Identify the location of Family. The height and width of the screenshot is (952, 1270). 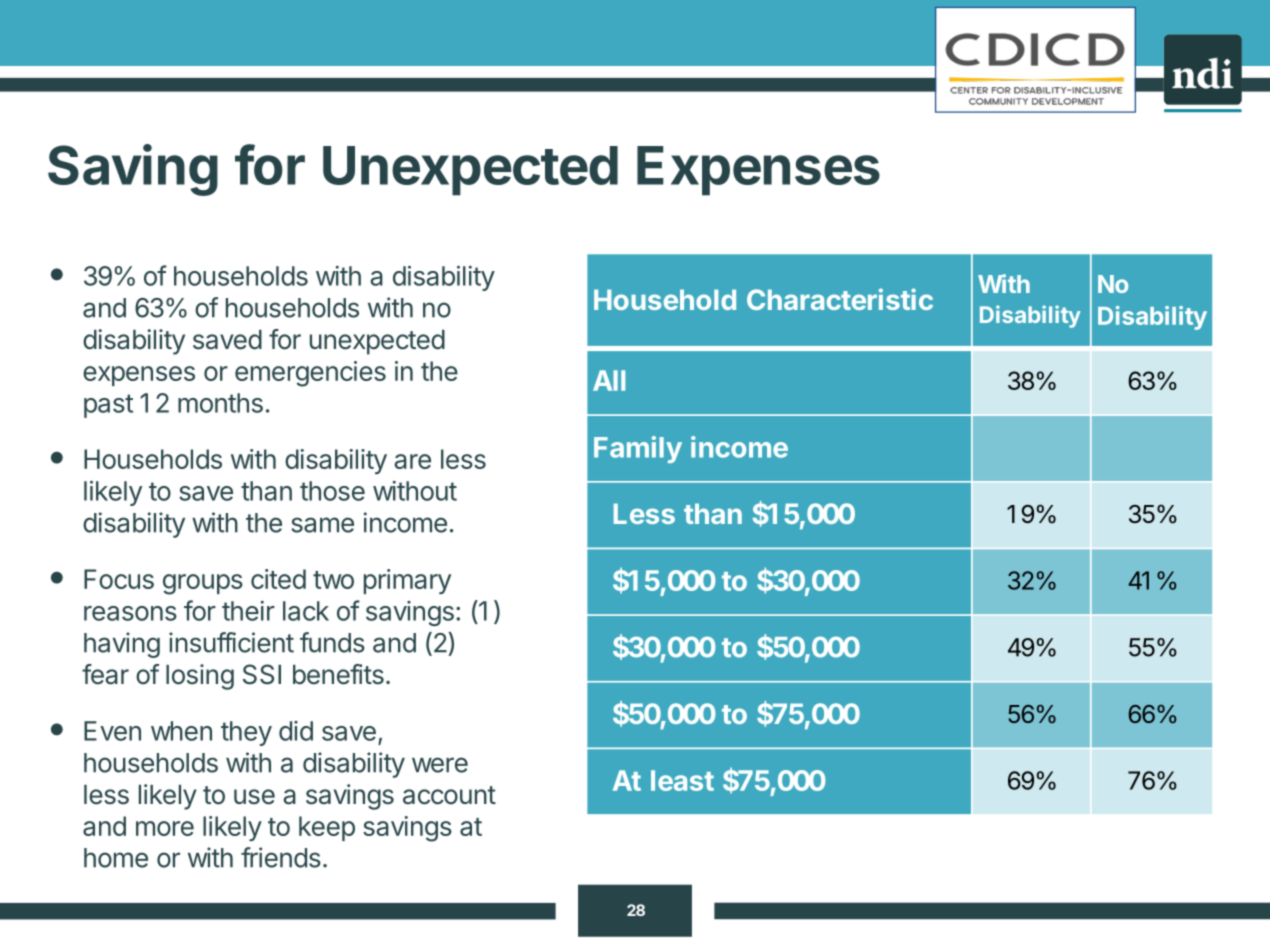
(638, 449).
